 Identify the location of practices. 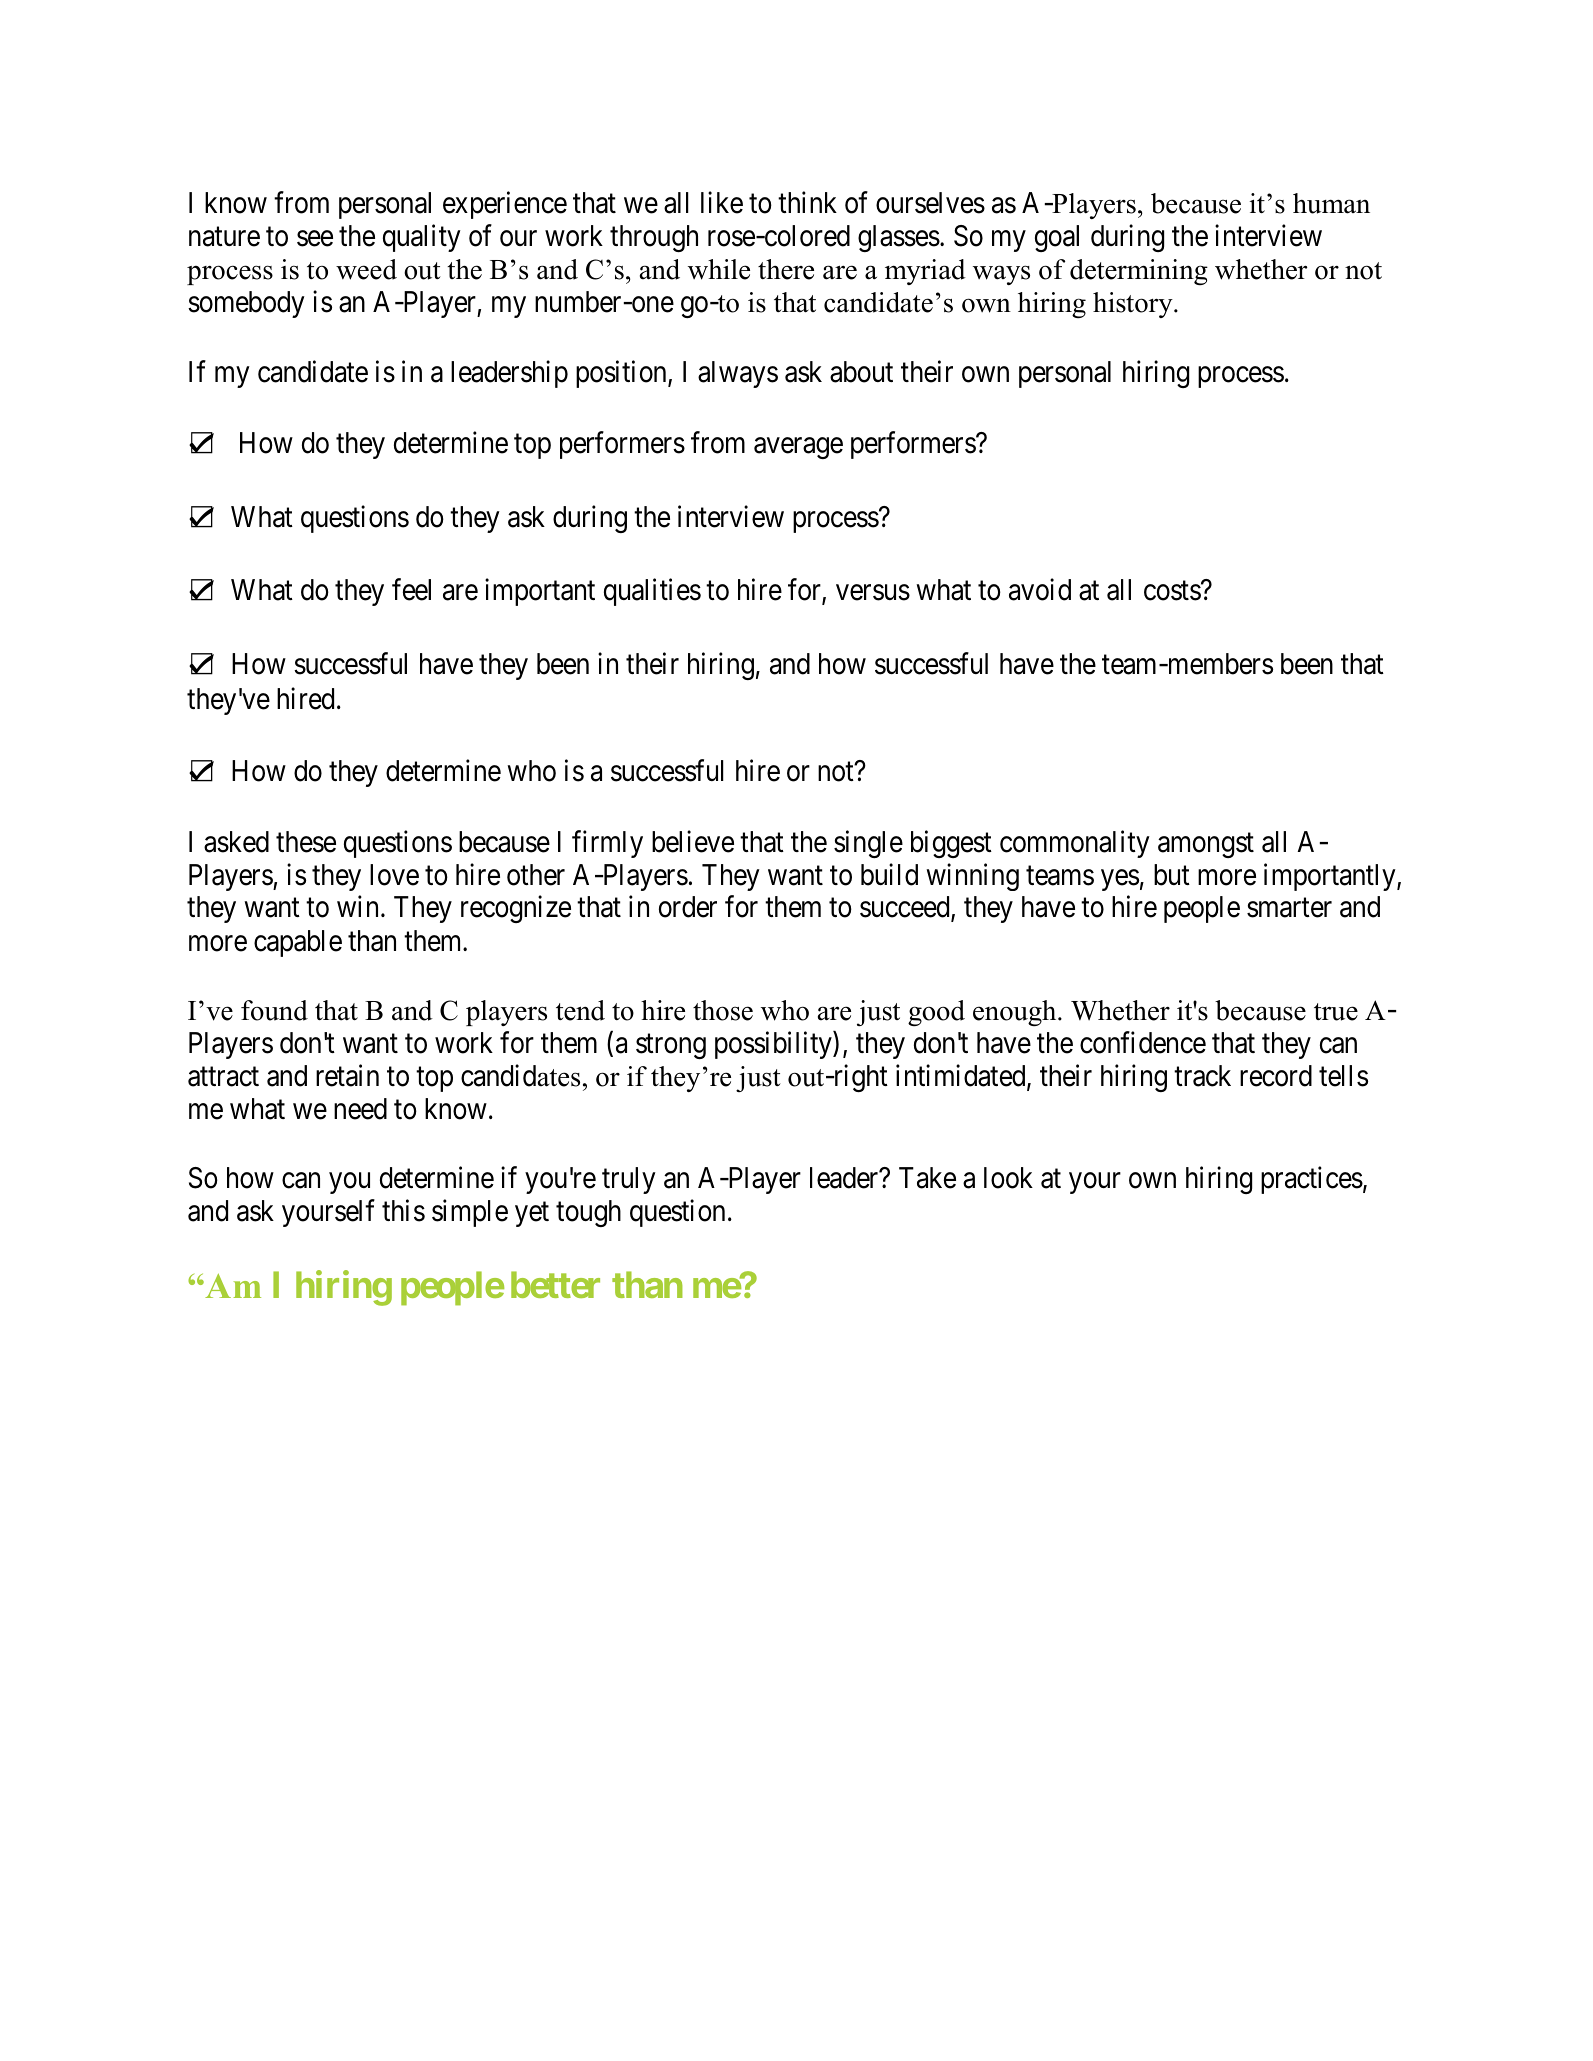
(1312, 1180).
